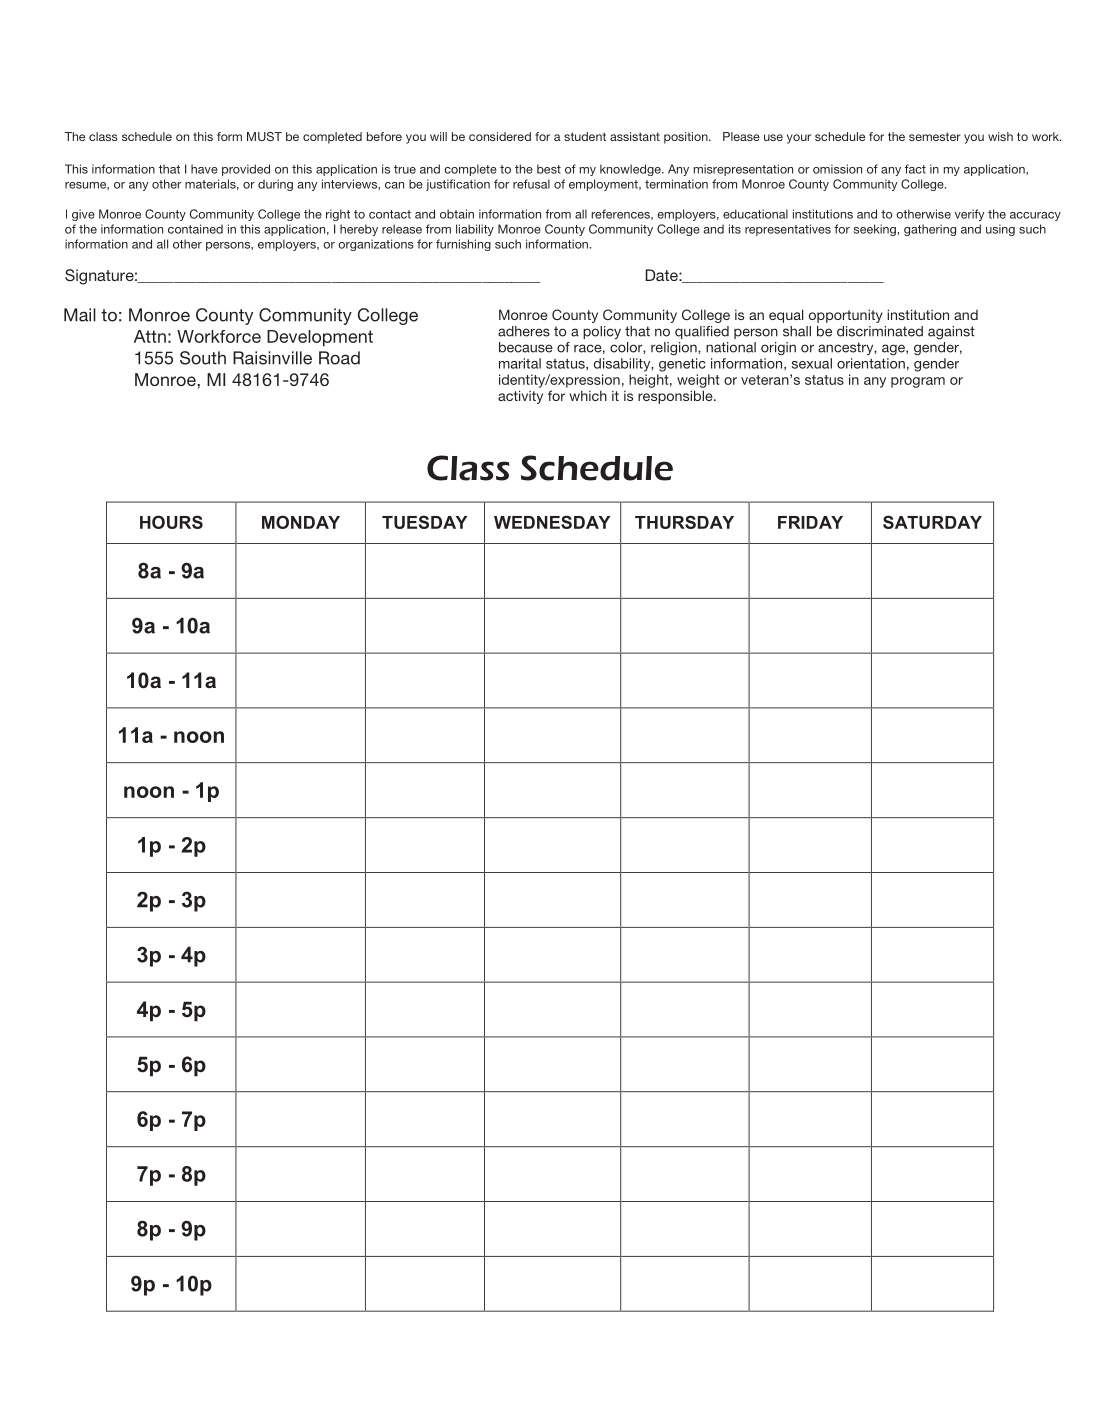  What do you see at coordinates (951, 333) in the page?
I see `against` at bounding box center [951, 333].
